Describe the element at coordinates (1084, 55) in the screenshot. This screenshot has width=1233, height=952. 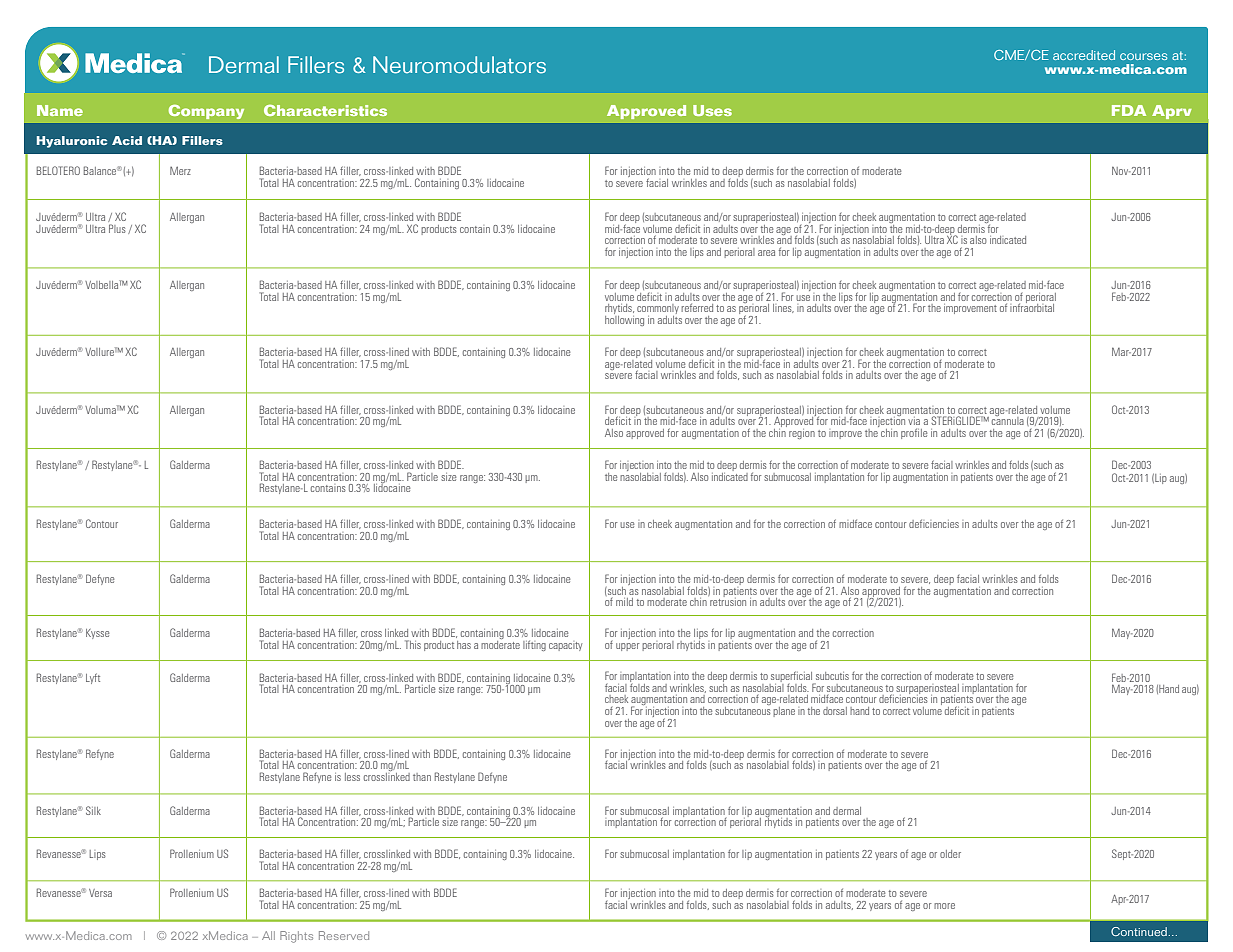
I see `accredited` at that location.
